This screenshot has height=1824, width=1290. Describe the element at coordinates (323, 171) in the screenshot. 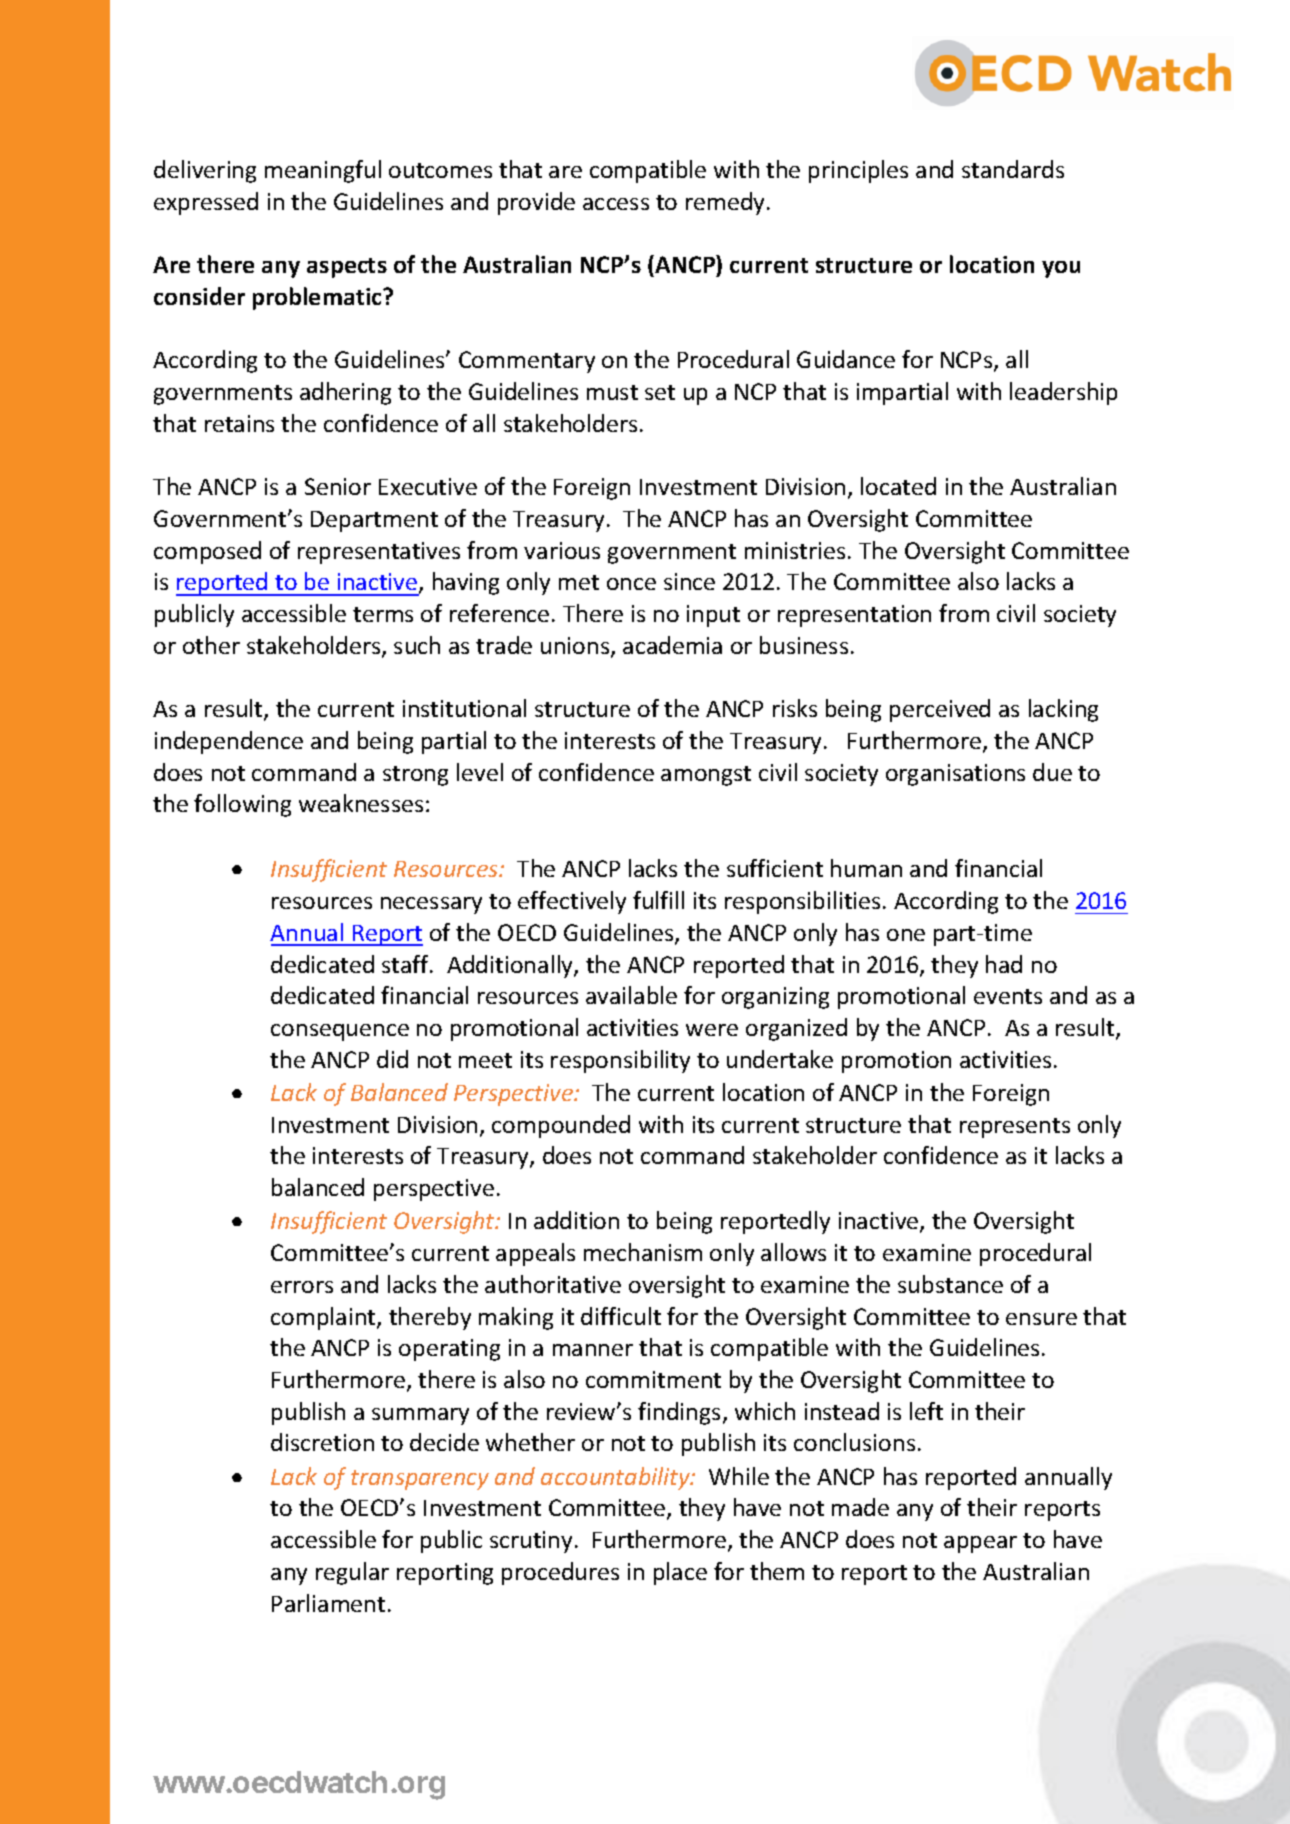

I see `meaningful` at that location.
